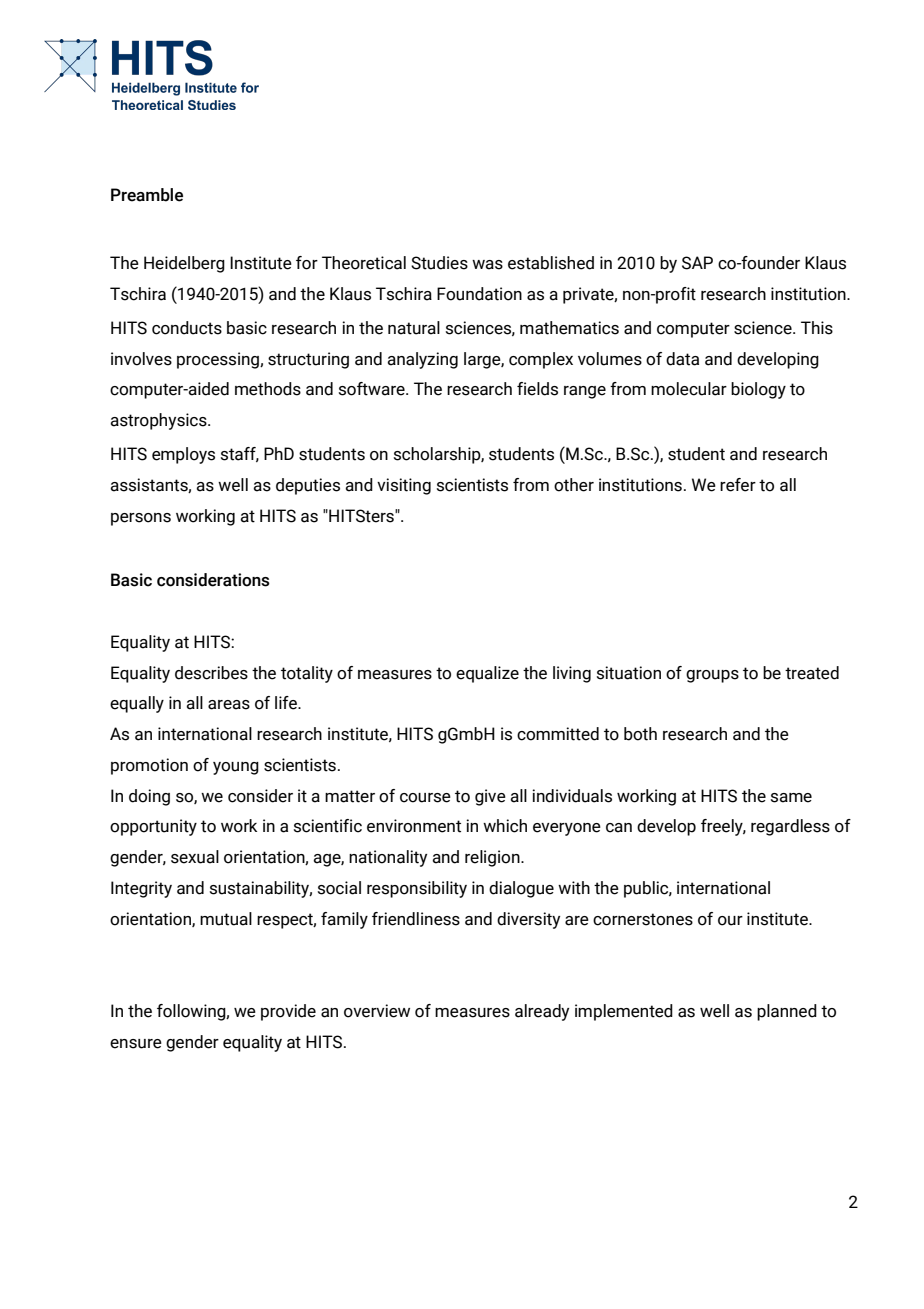 This page has height=1309, width=924. I want to click on sexual, so click(195, 857).
